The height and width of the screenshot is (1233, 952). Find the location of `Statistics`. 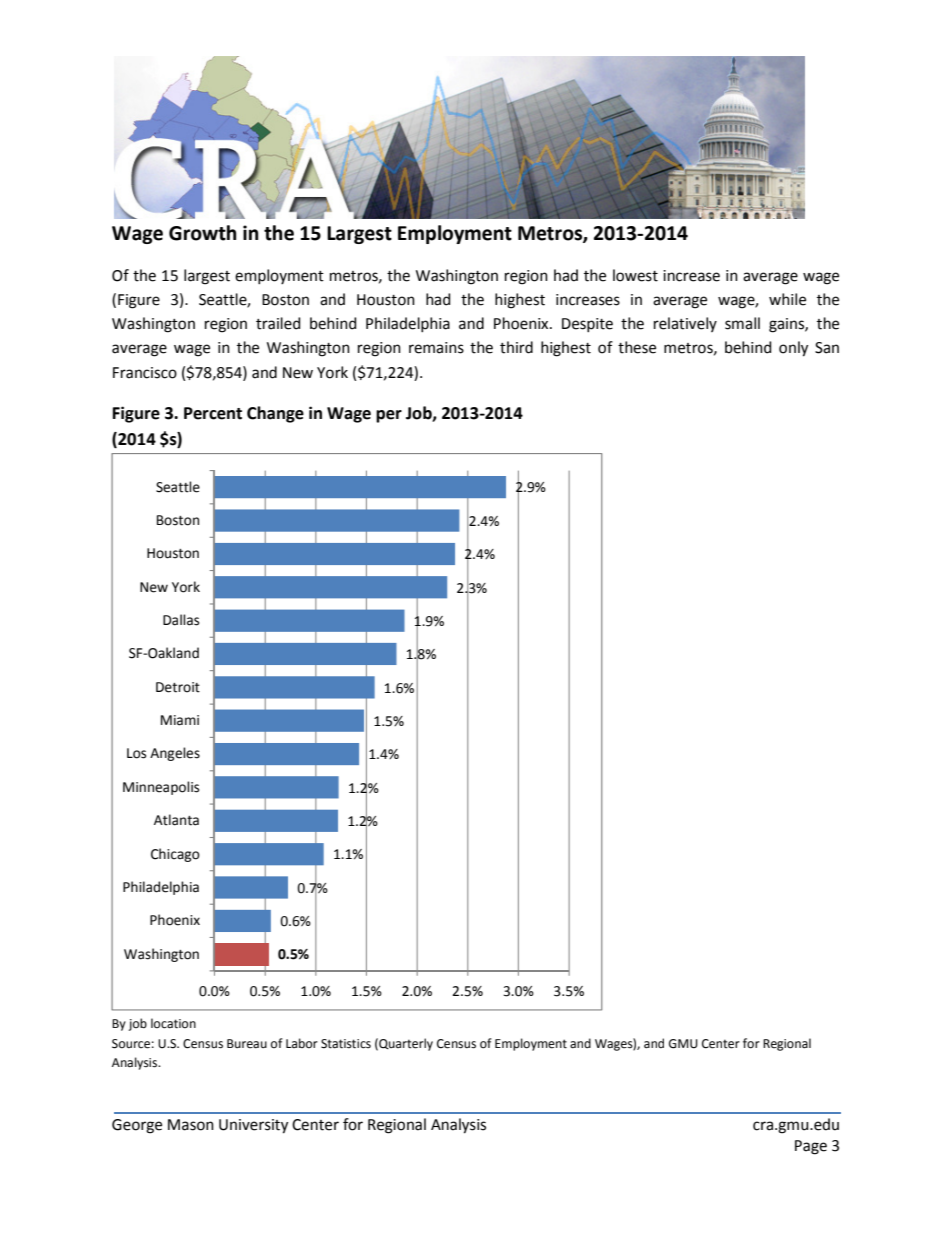

Statistics is located at coordinates (346, 1044).
